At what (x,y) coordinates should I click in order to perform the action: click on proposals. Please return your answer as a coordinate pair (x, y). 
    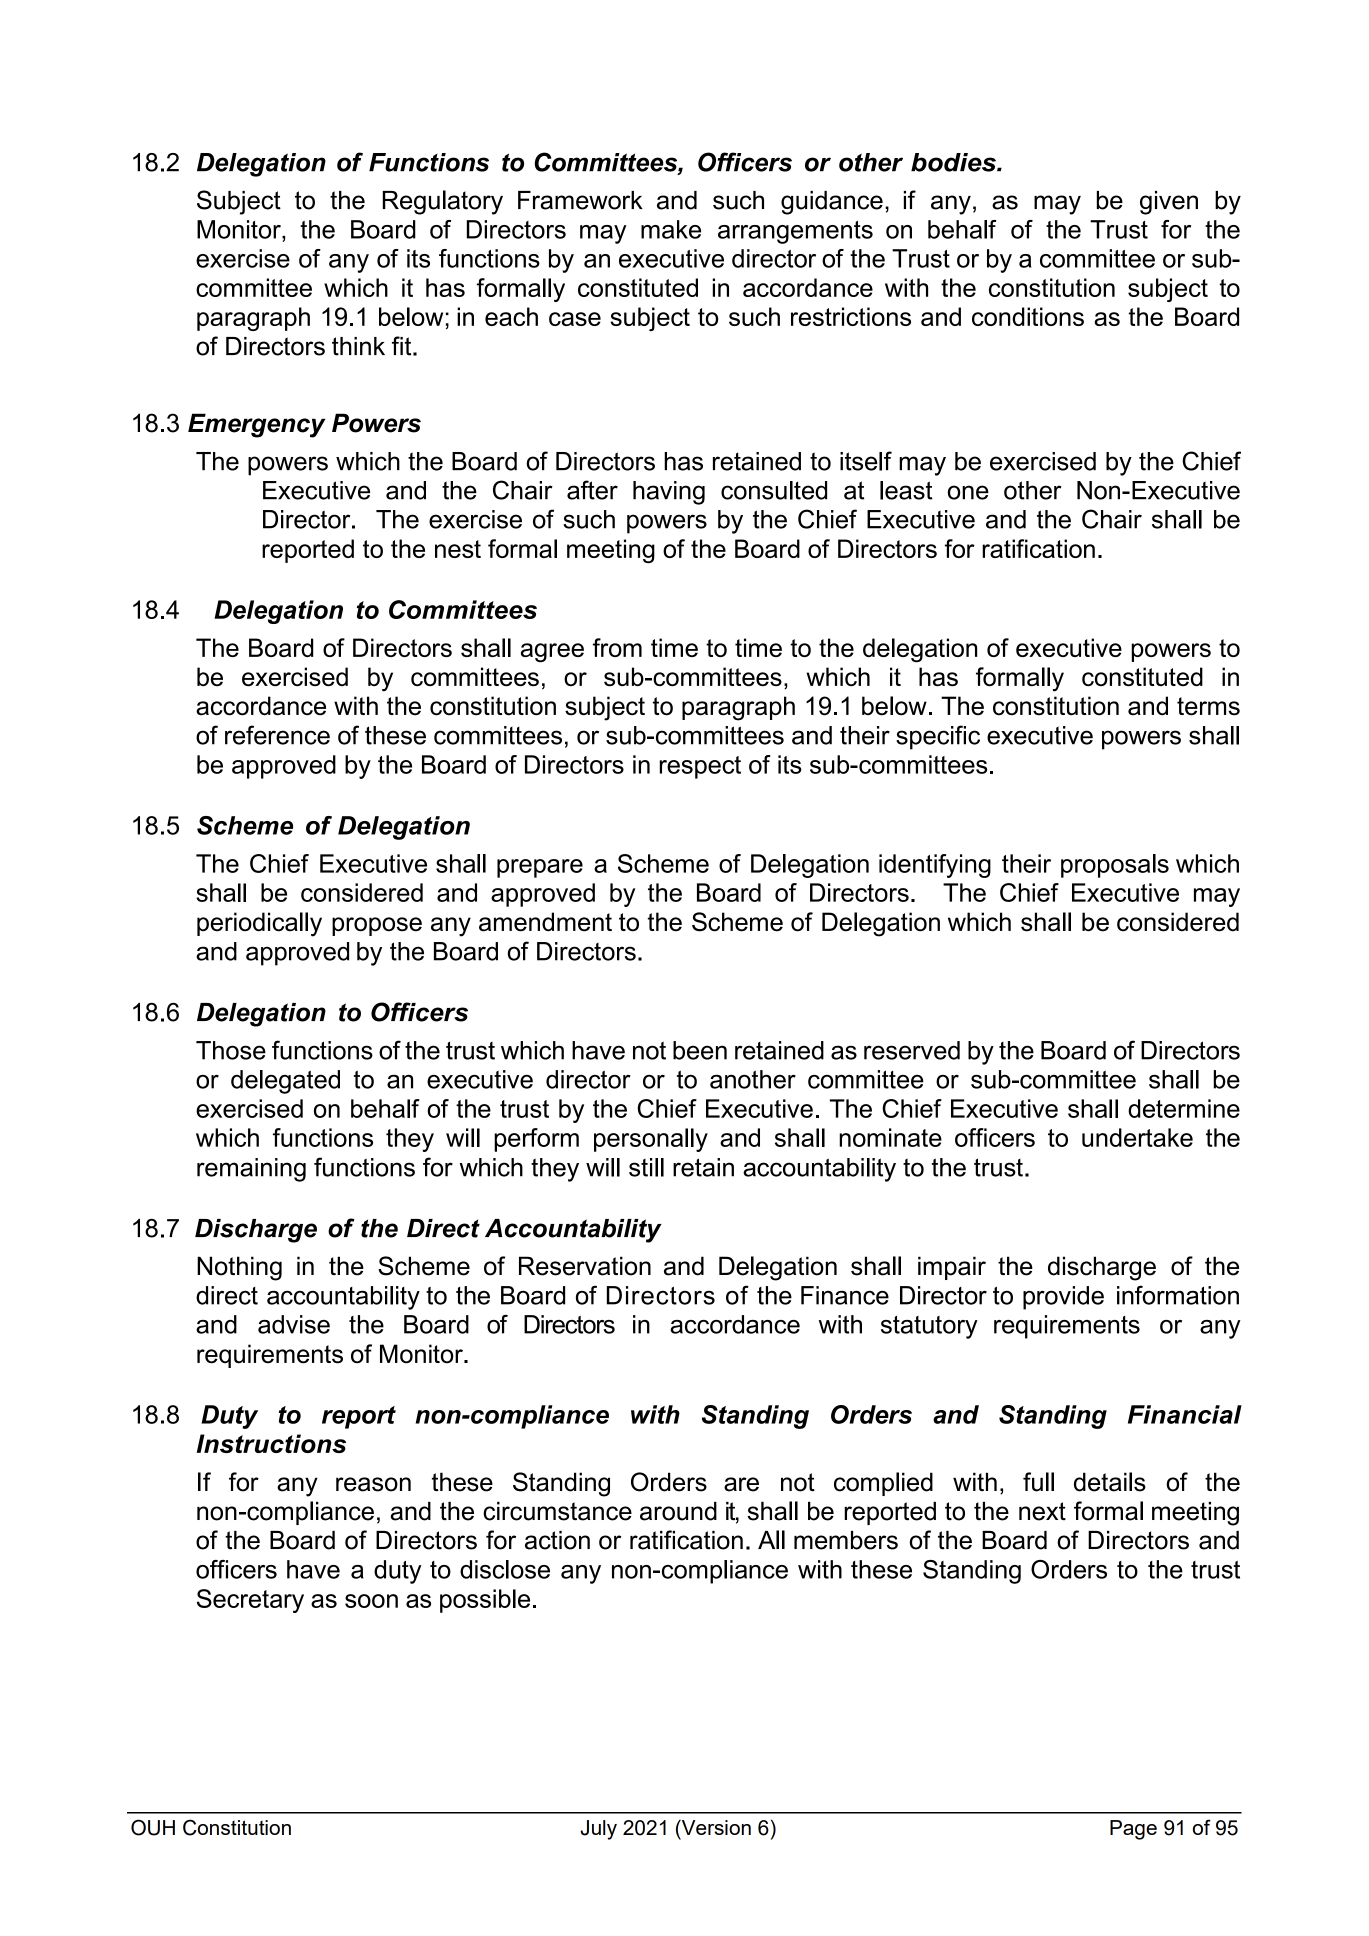
    Looking at the image, I should click on (1115, 866).
